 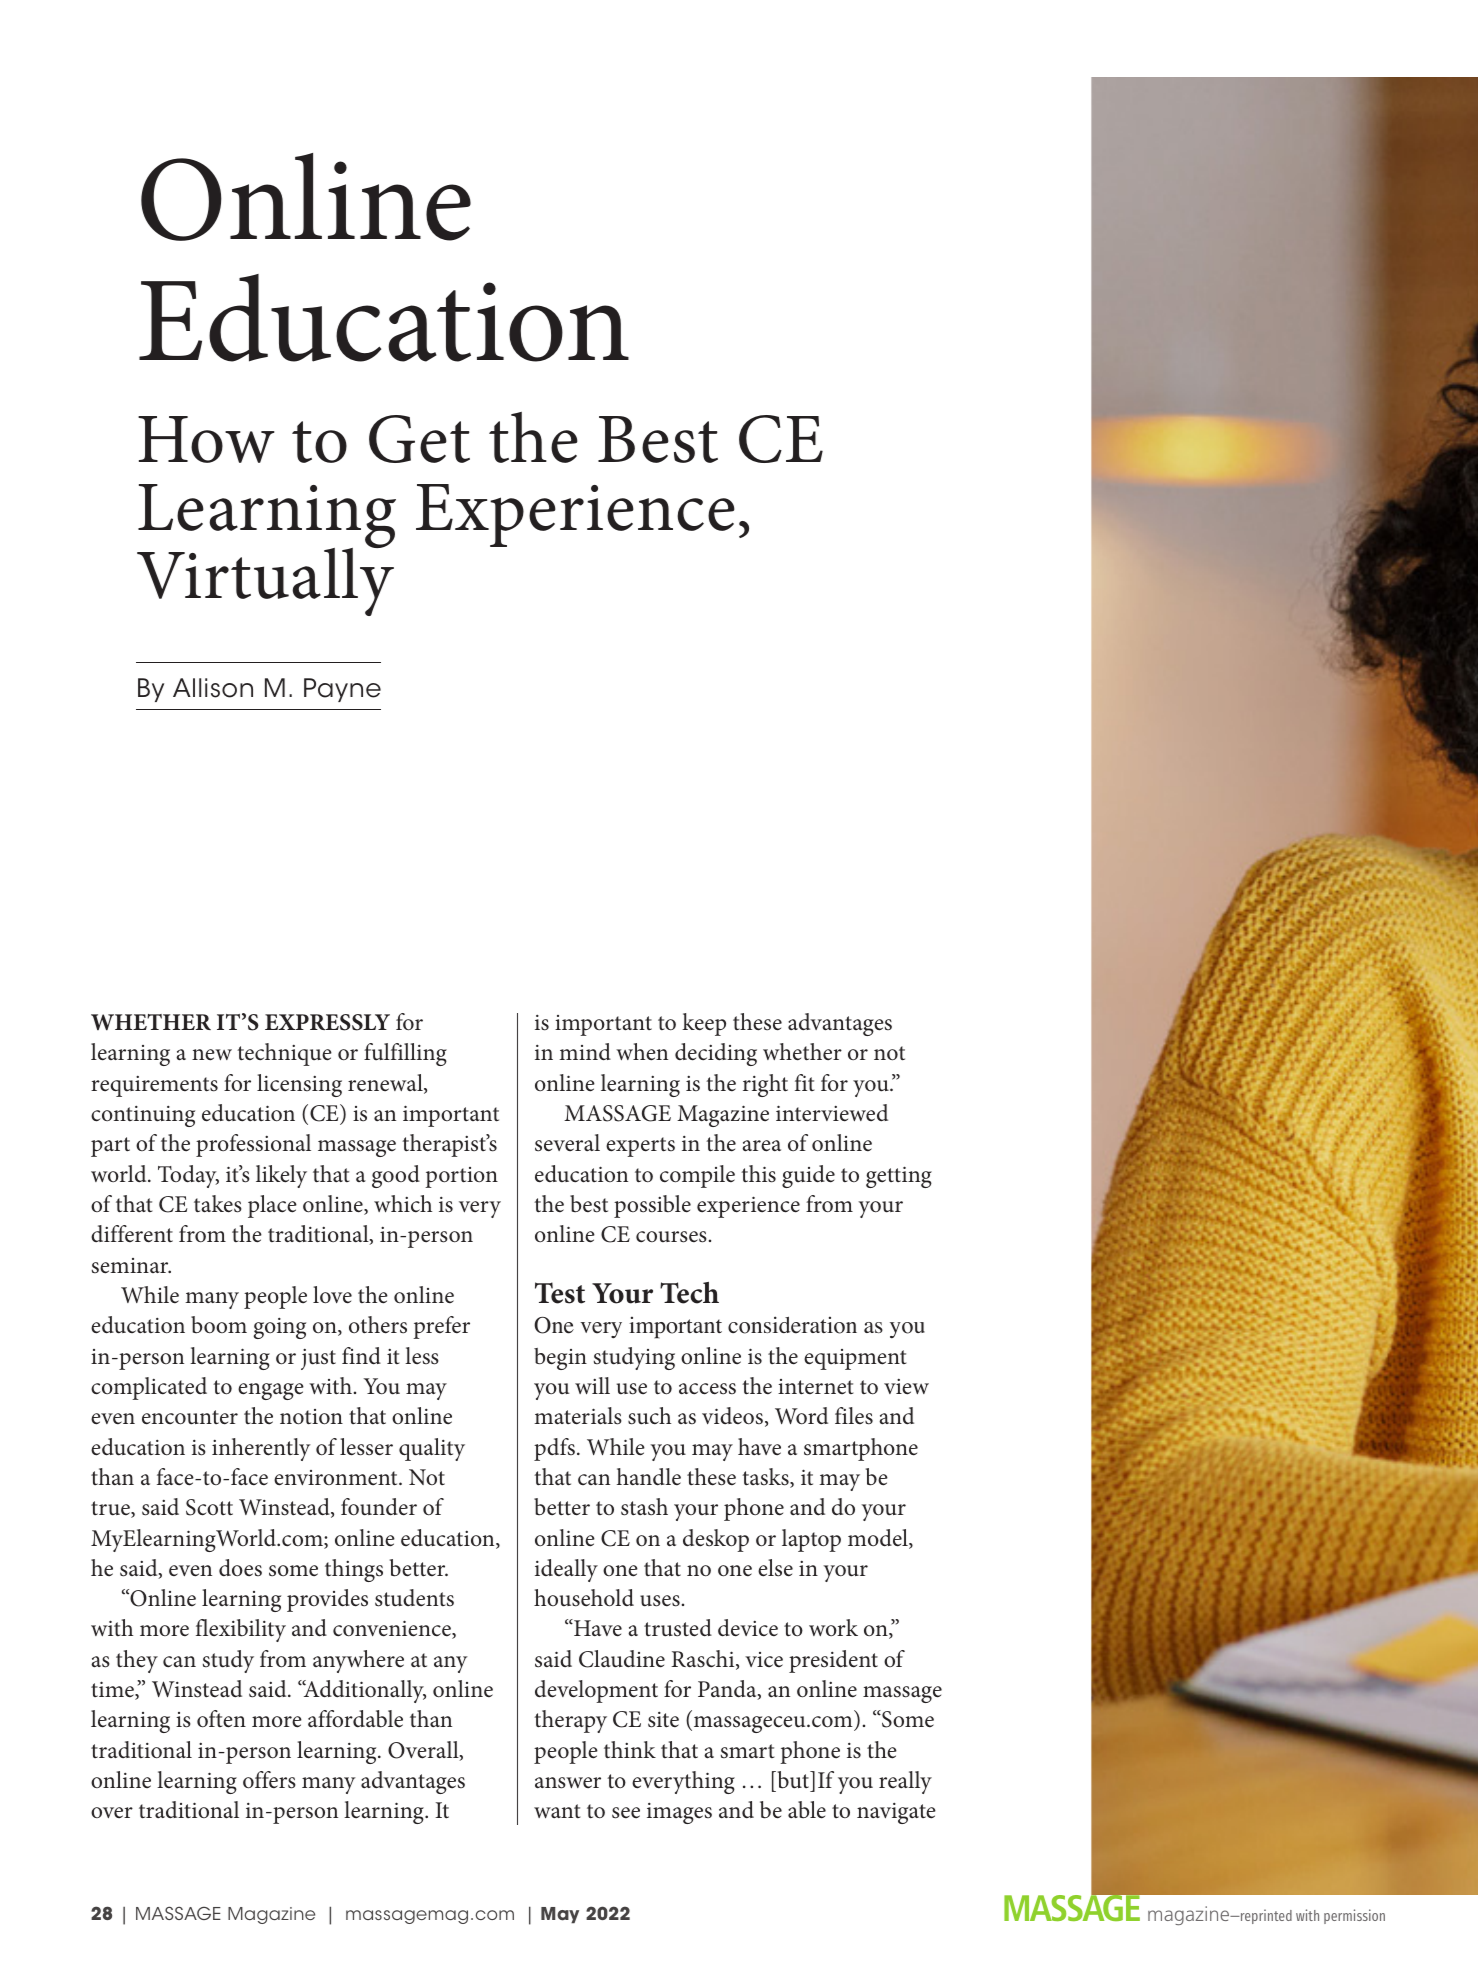 I want to click on likely, so click(x=281, y=1176).
